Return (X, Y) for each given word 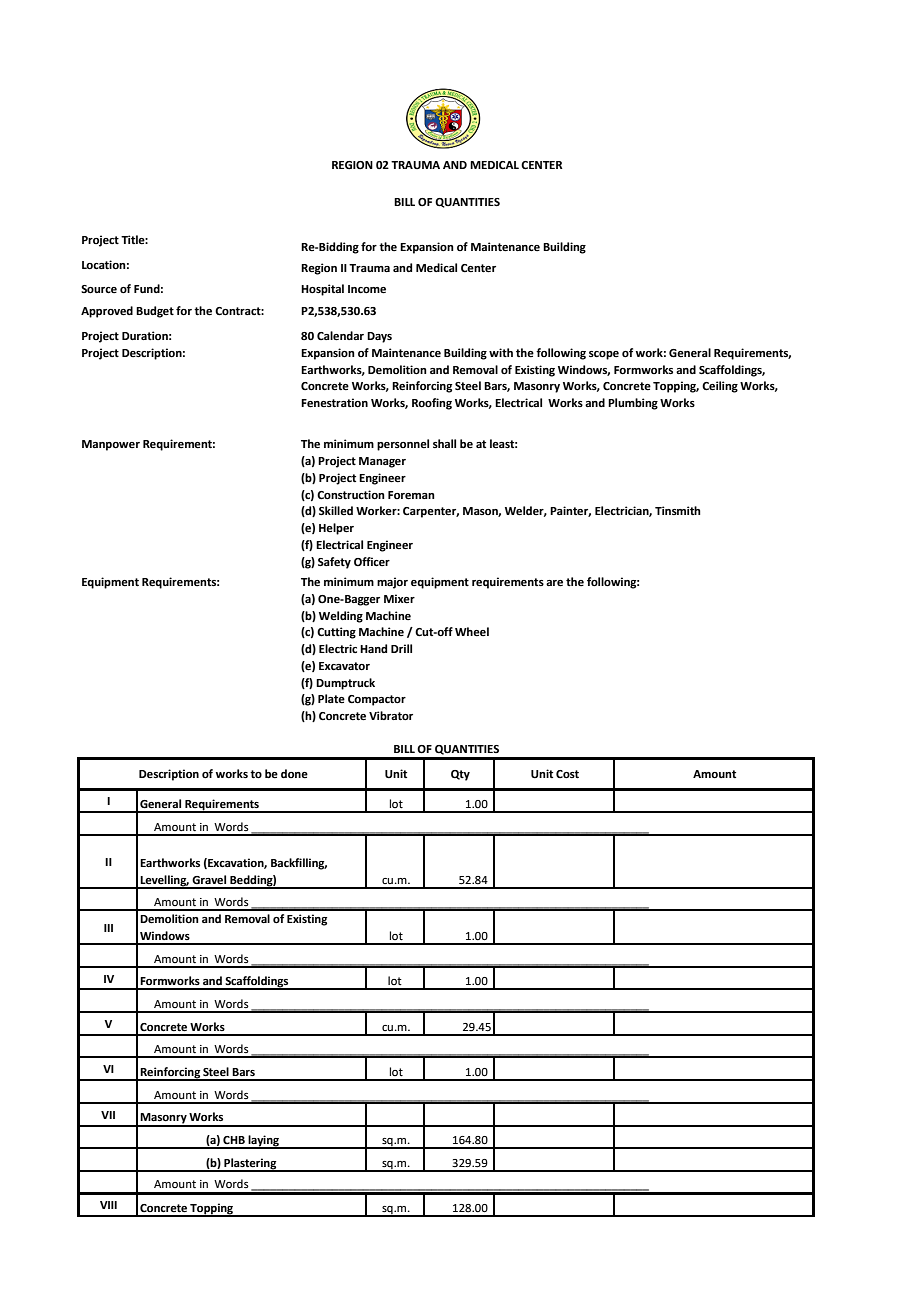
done (294, 774)
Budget (155, 312)
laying (264, 1142)
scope (604, 355)
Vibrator (391, 716)
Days (379, 337)
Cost (567, 774)
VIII (108, 1205)
